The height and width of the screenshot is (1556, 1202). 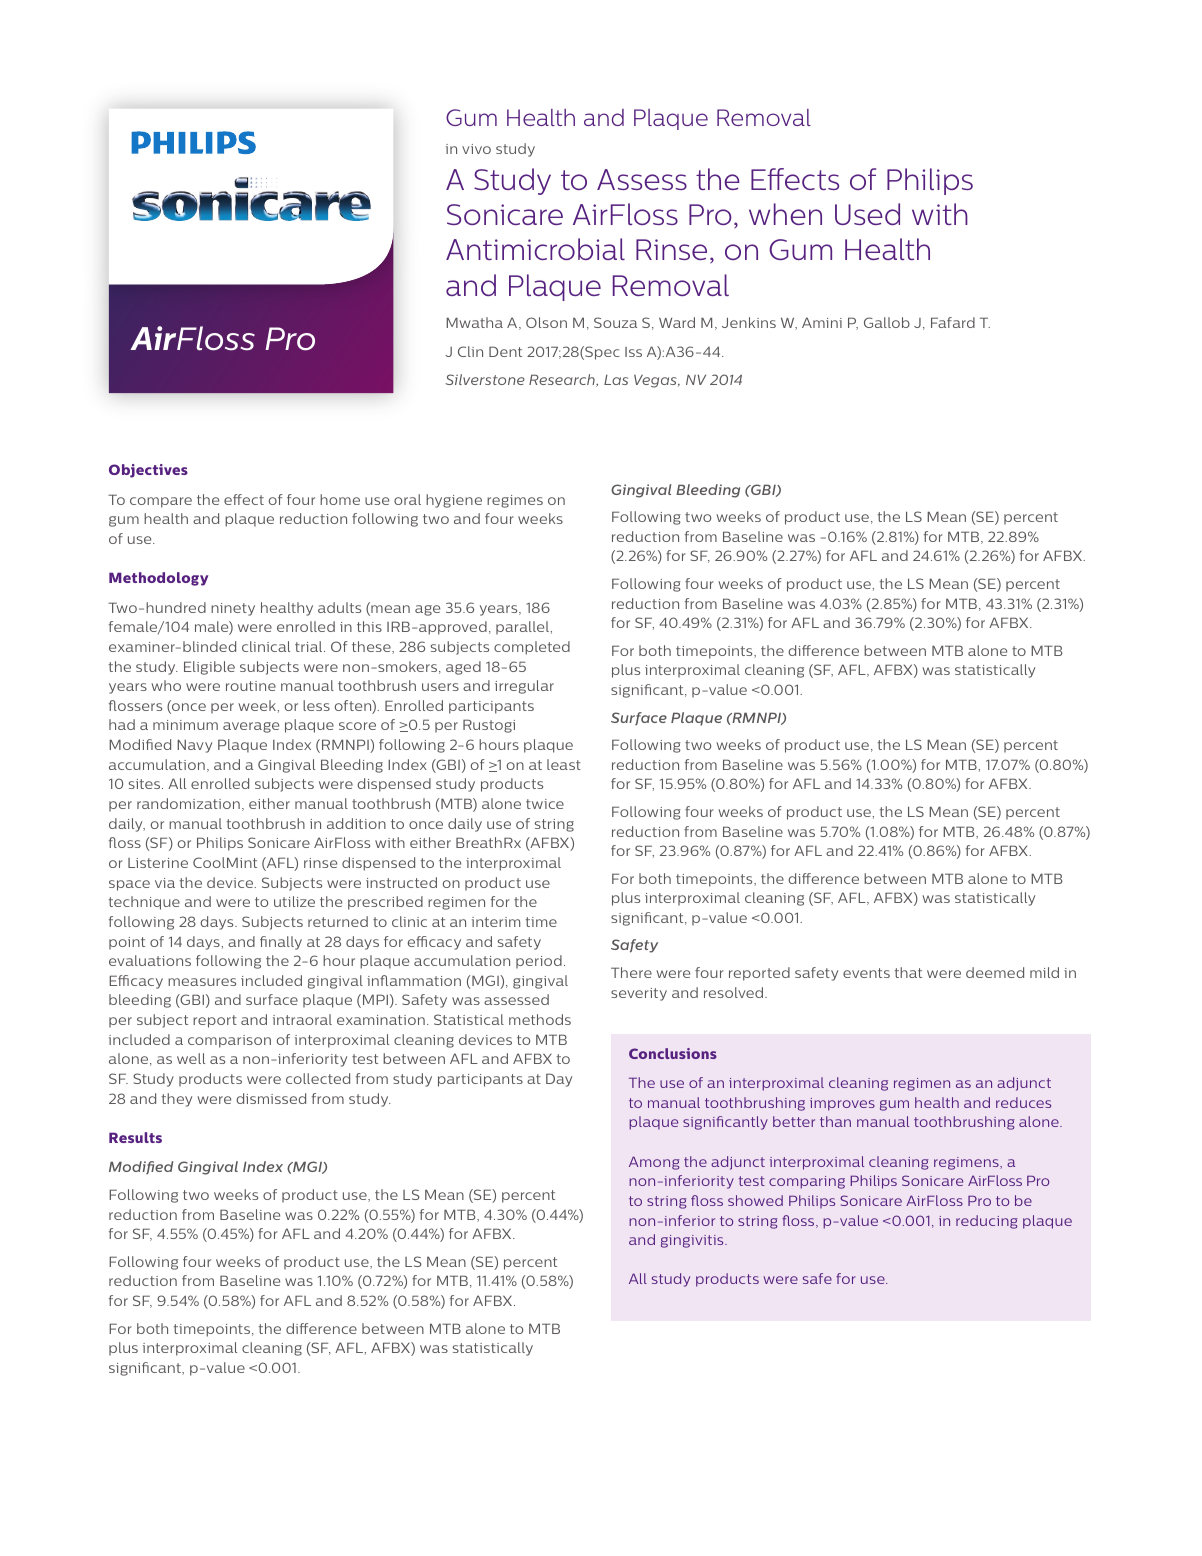 What do you see at coordinates (867, 214) in the screenshot?
I see `Used` at bounding box center [867, 214].
